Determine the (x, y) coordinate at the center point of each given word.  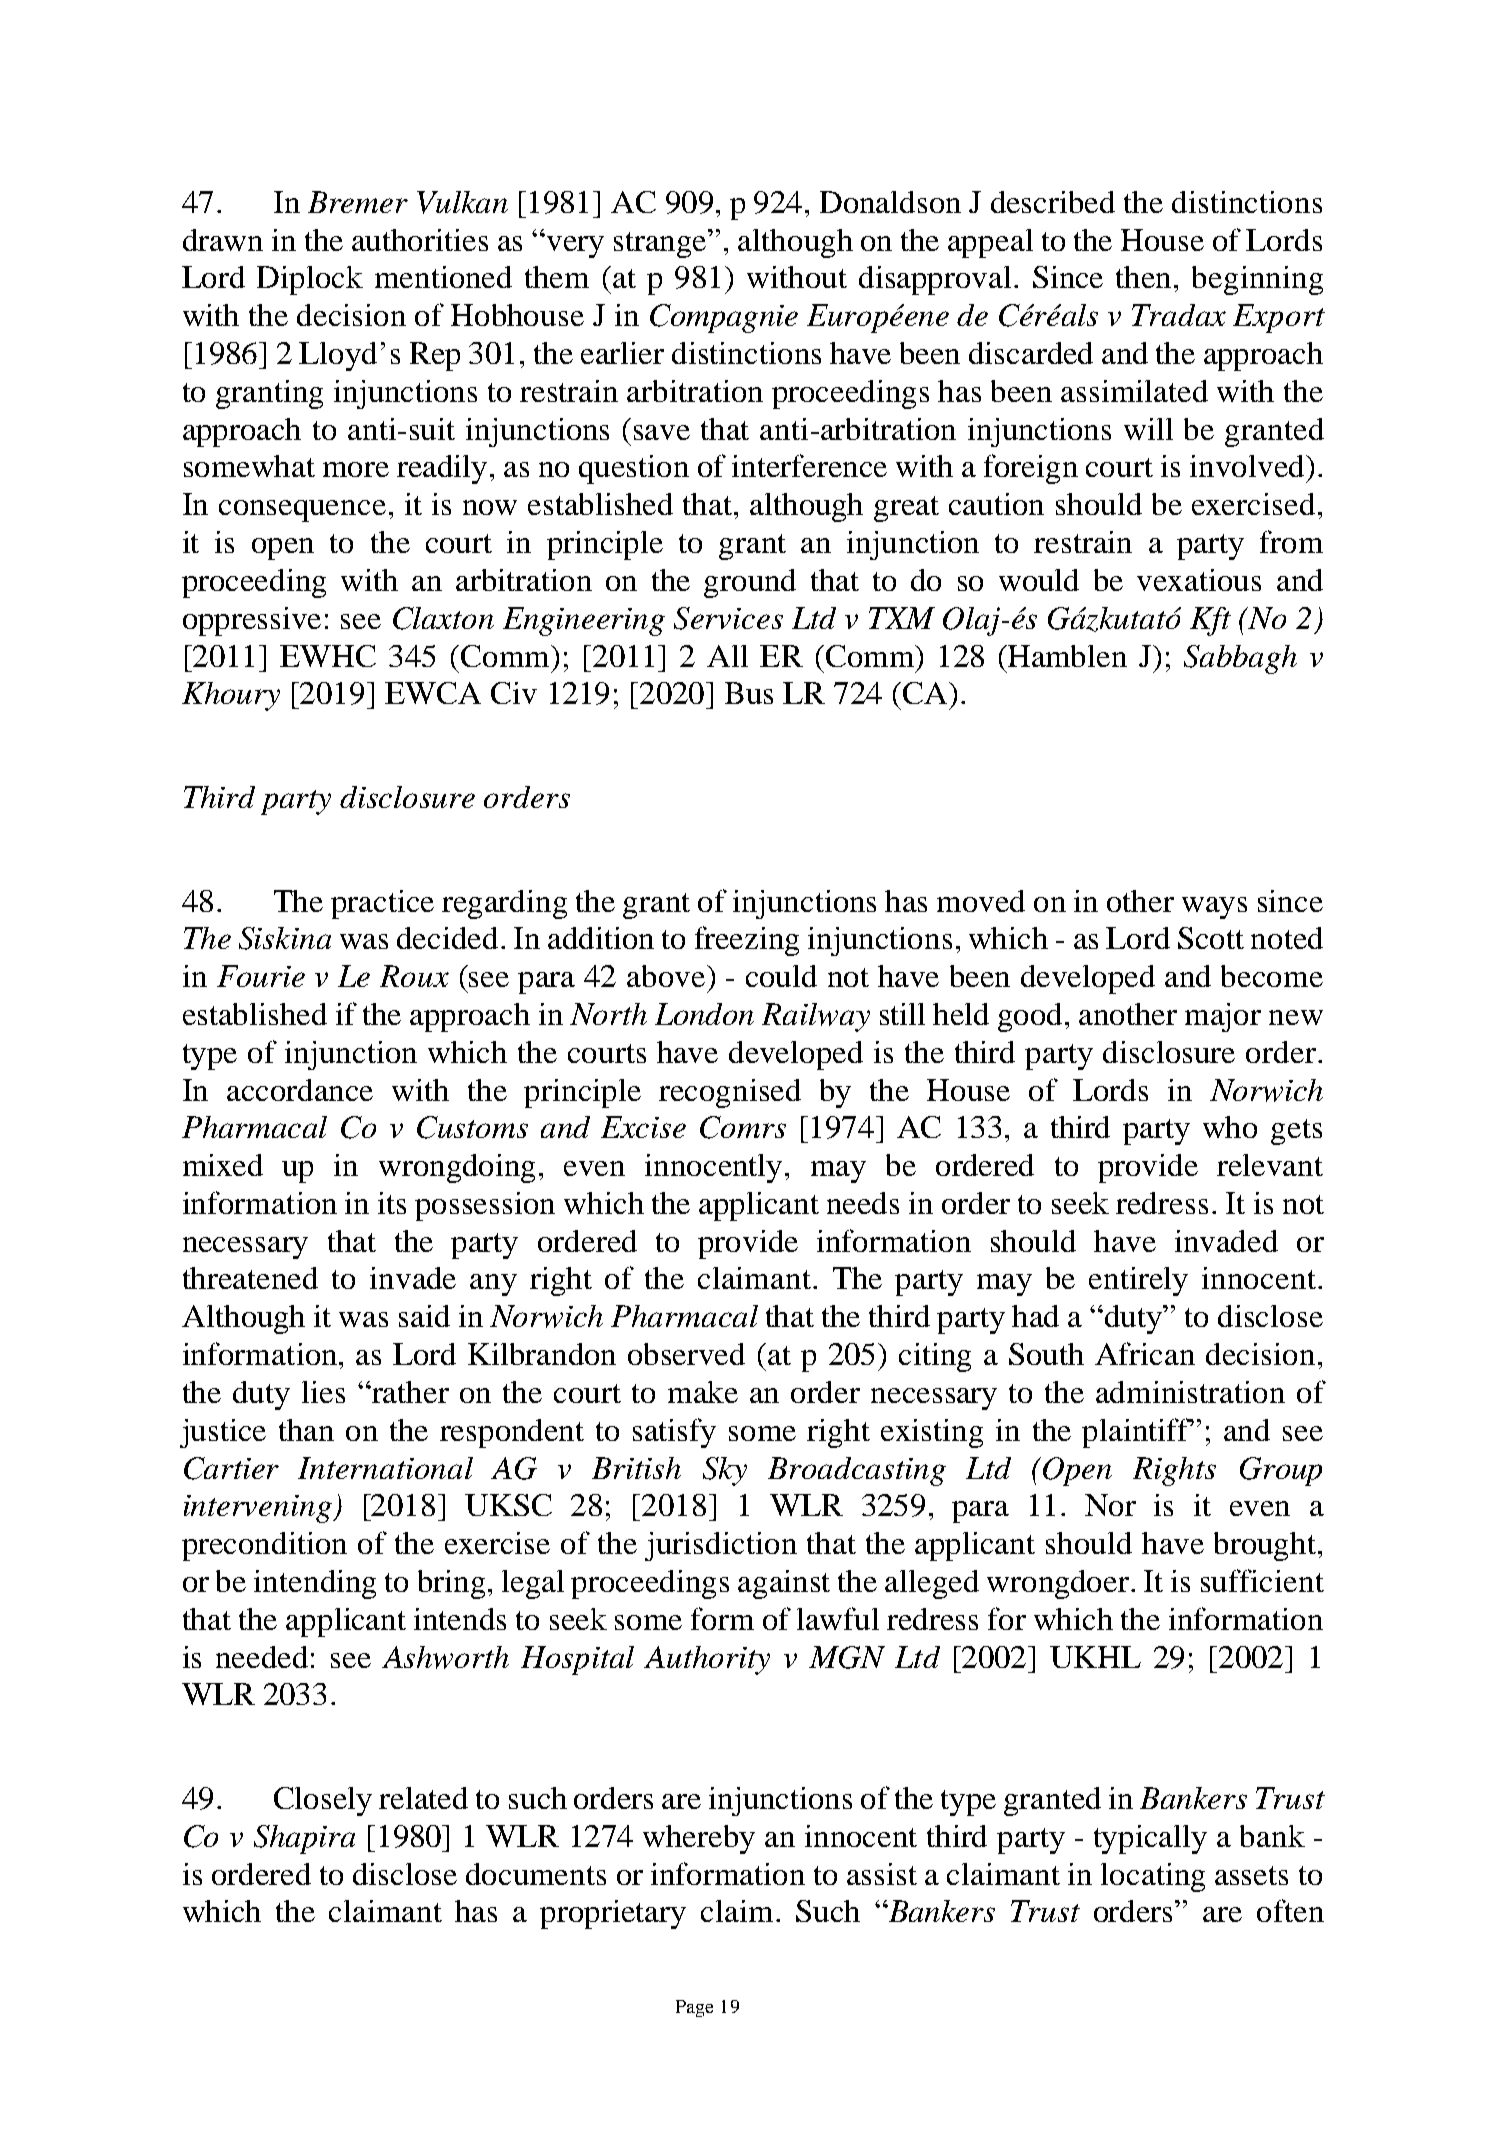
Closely (323, 1801)
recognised (730, 1093)
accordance (300, 1090)
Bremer (358, 202)
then (1145, 277)
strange (662, 243)
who (1230, 1127)
